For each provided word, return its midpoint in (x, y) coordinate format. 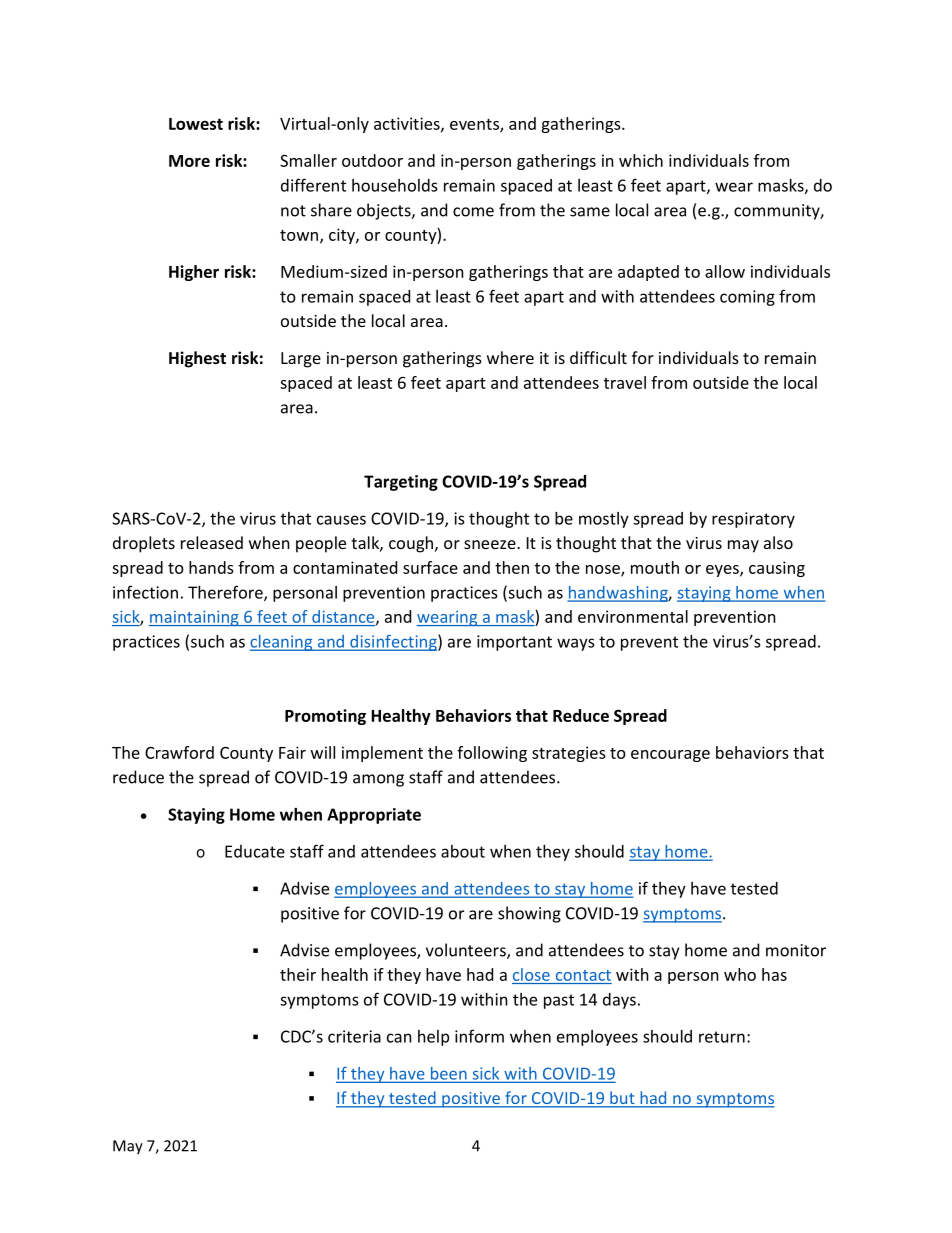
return (722, 1037)
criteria (354, 1036)
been (448, 1074)
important (514, 643)
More (189, 161)
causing (777, 569)
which (641, 160)
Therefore (226, 593)
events (475, 125)
